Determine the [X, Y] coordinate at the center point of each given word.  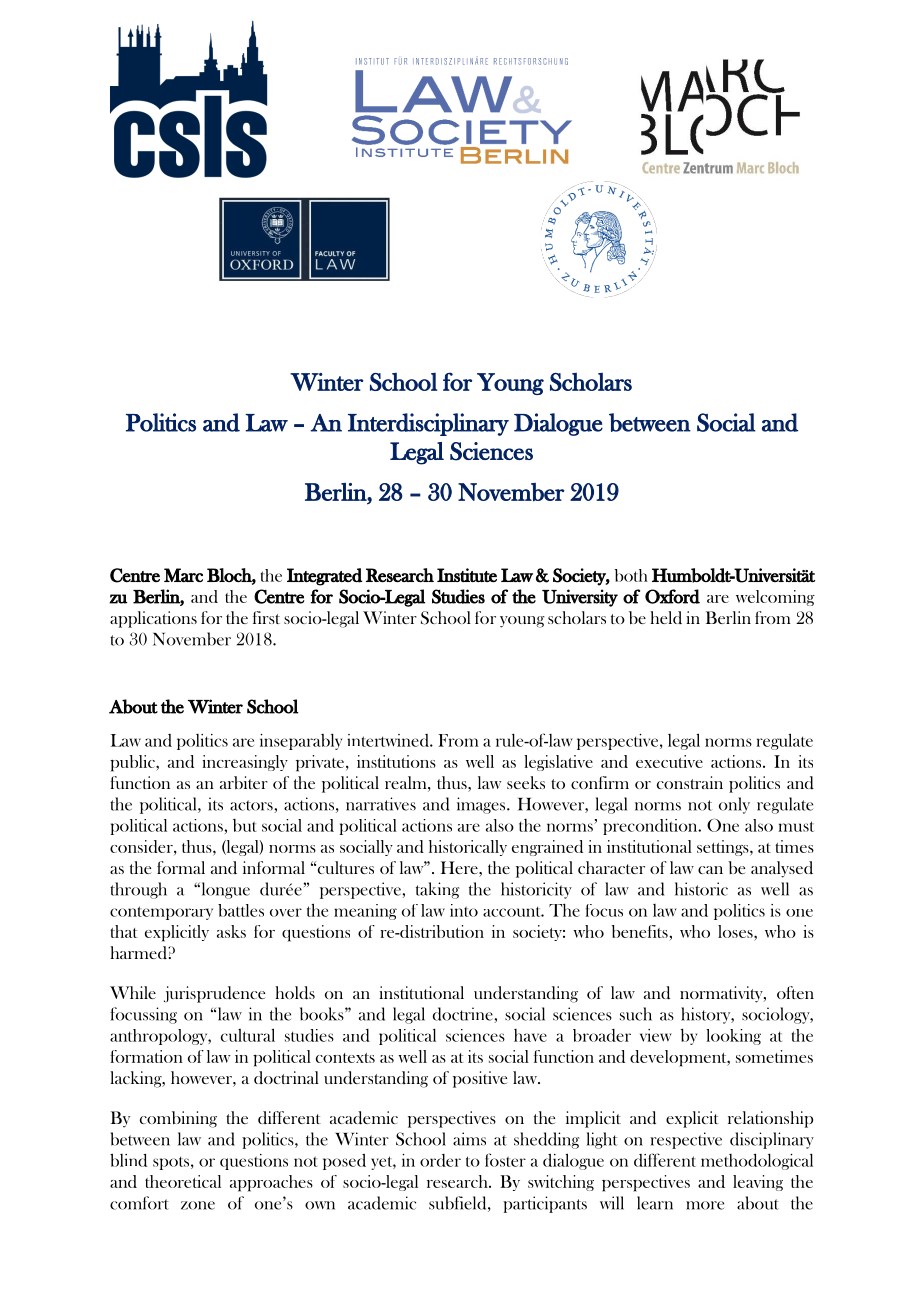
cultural [248, 1035]
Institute [467, 575]
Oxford [672, 596]
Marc [183, 575]
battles [241, 910]
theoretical [183, 1181]
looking [733, 1037]
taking [438, 890]
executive [669, 761]
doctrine [464, 1014]
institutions [396, 761]
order [440, 1160]
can [710, 870]
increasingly [245, 763]
